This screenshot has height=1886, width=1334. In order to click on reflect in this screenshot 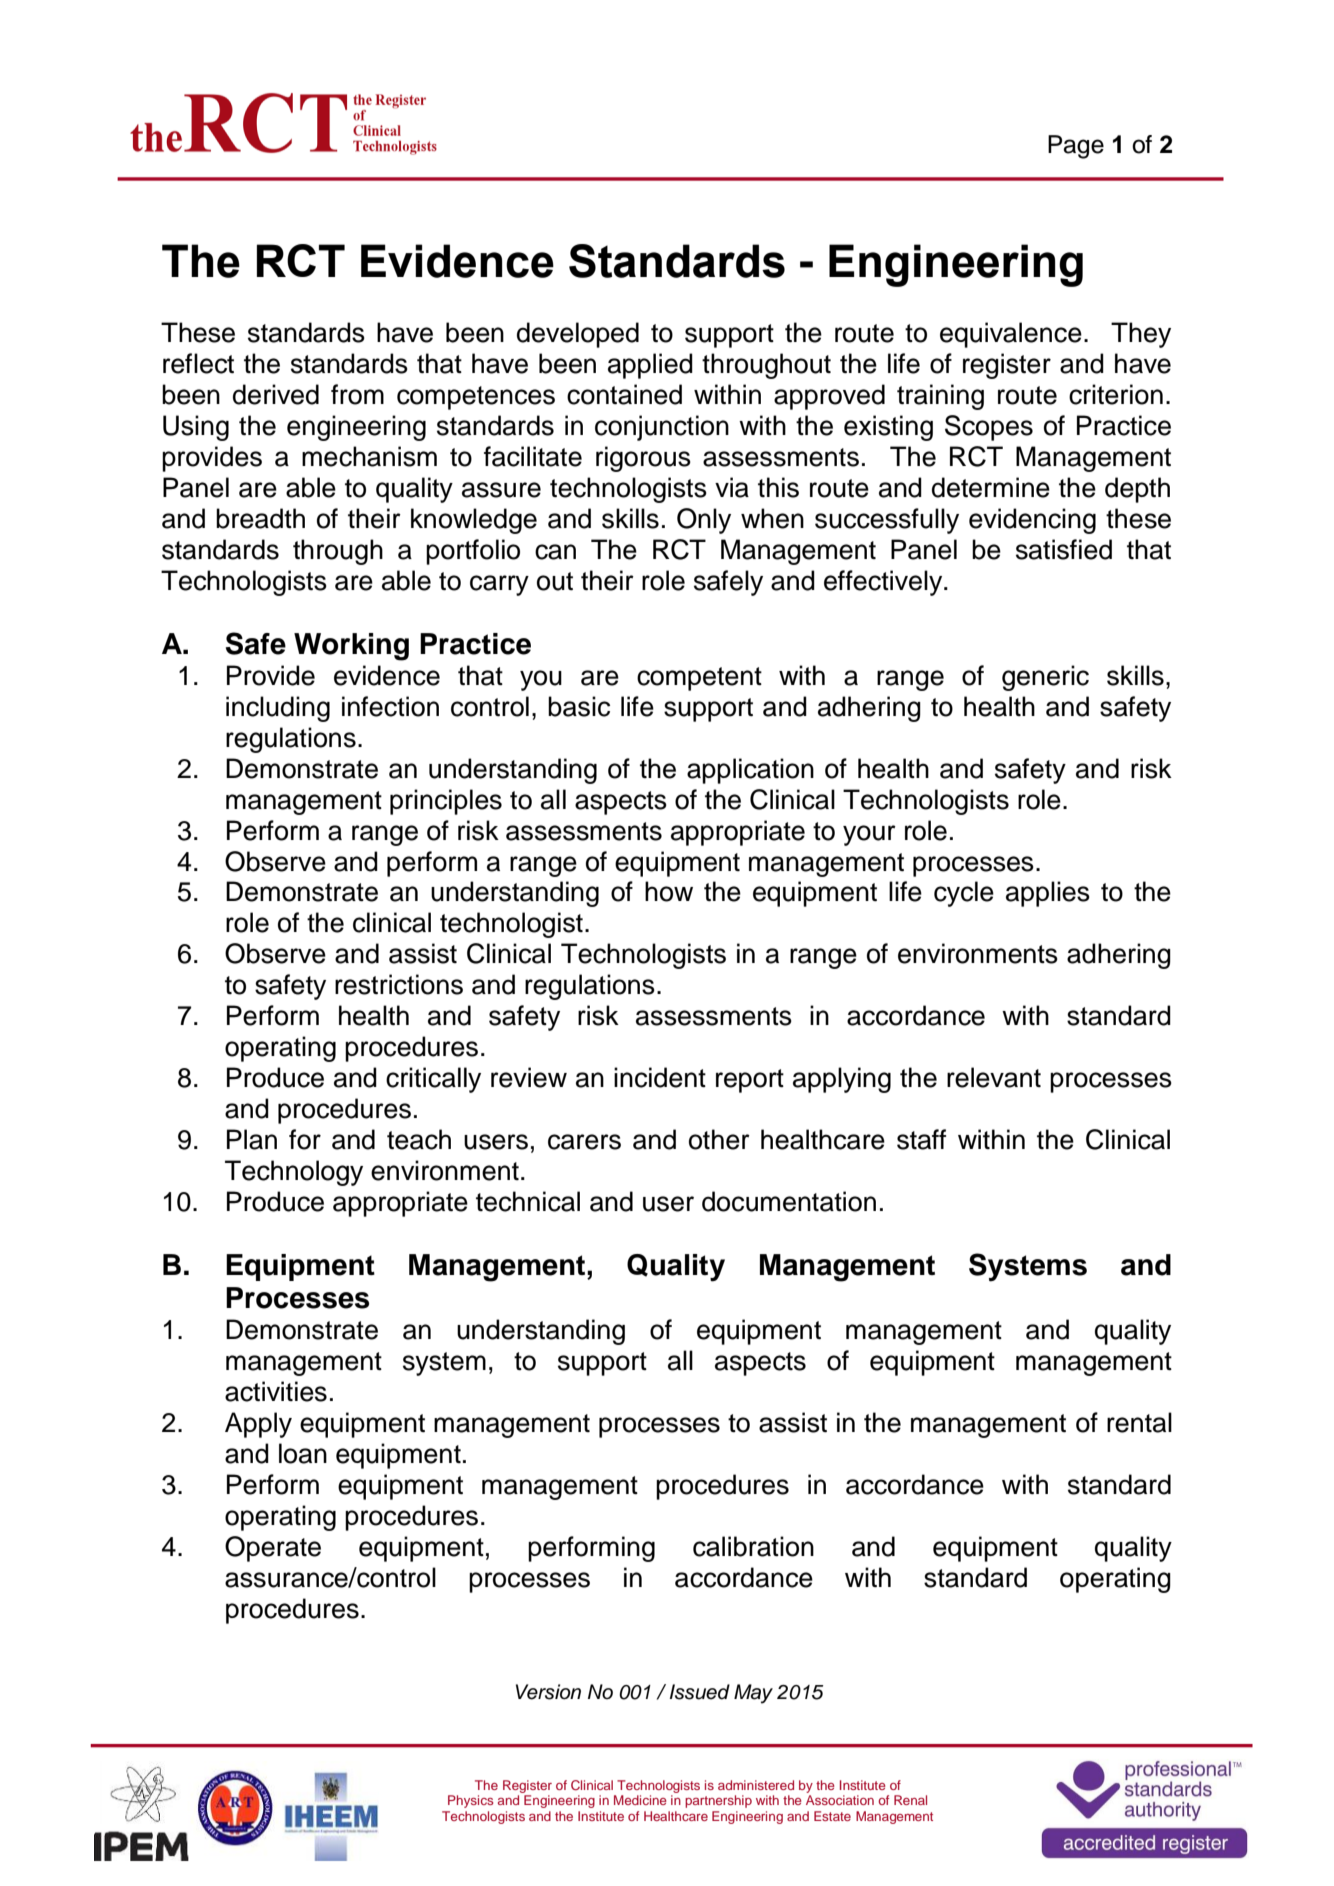, I will do `click(198, 363)`.
